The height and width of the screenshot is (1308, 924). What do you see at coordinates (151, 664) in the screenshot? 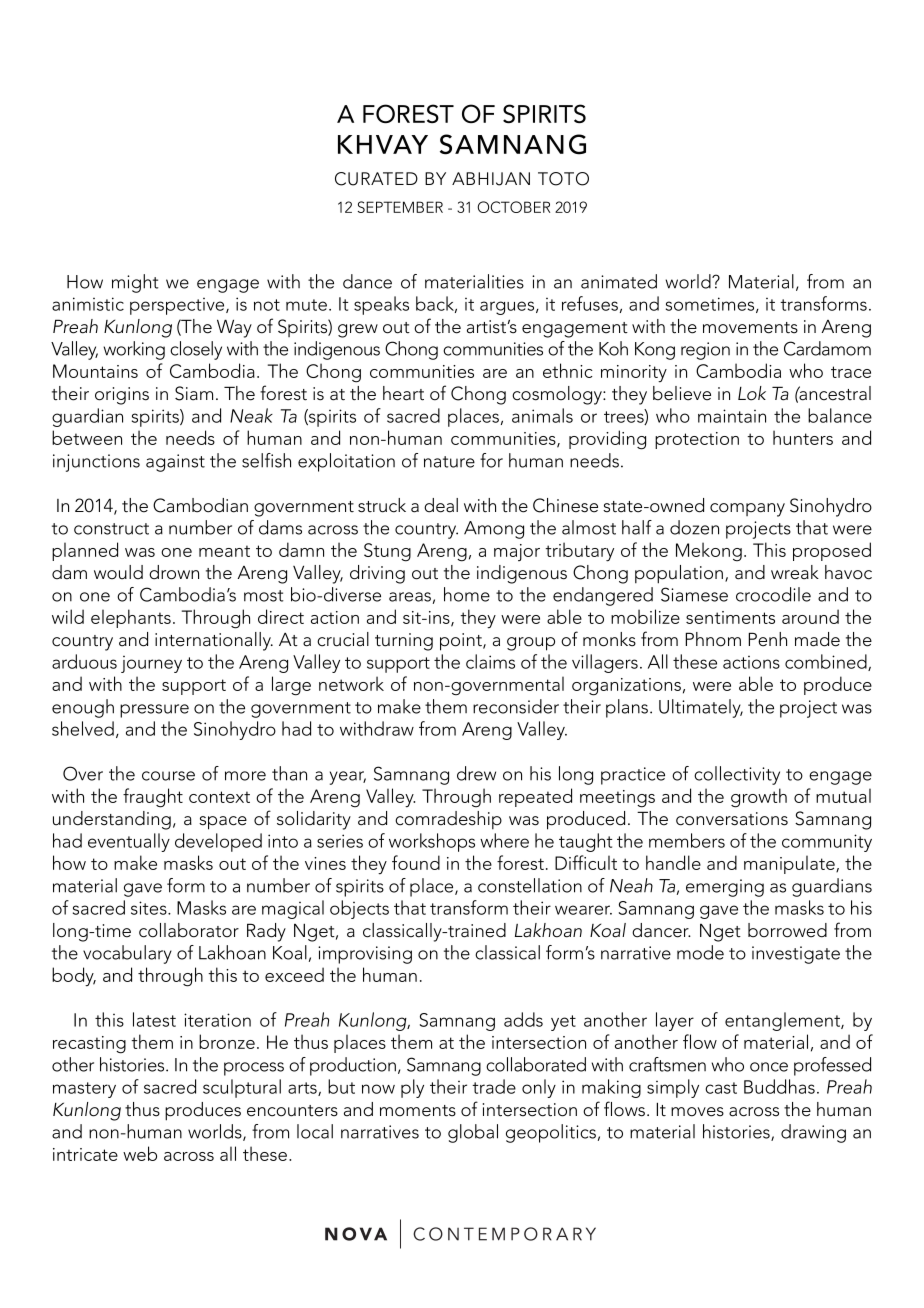
I see `journey` at bounding box center [151, 664].
